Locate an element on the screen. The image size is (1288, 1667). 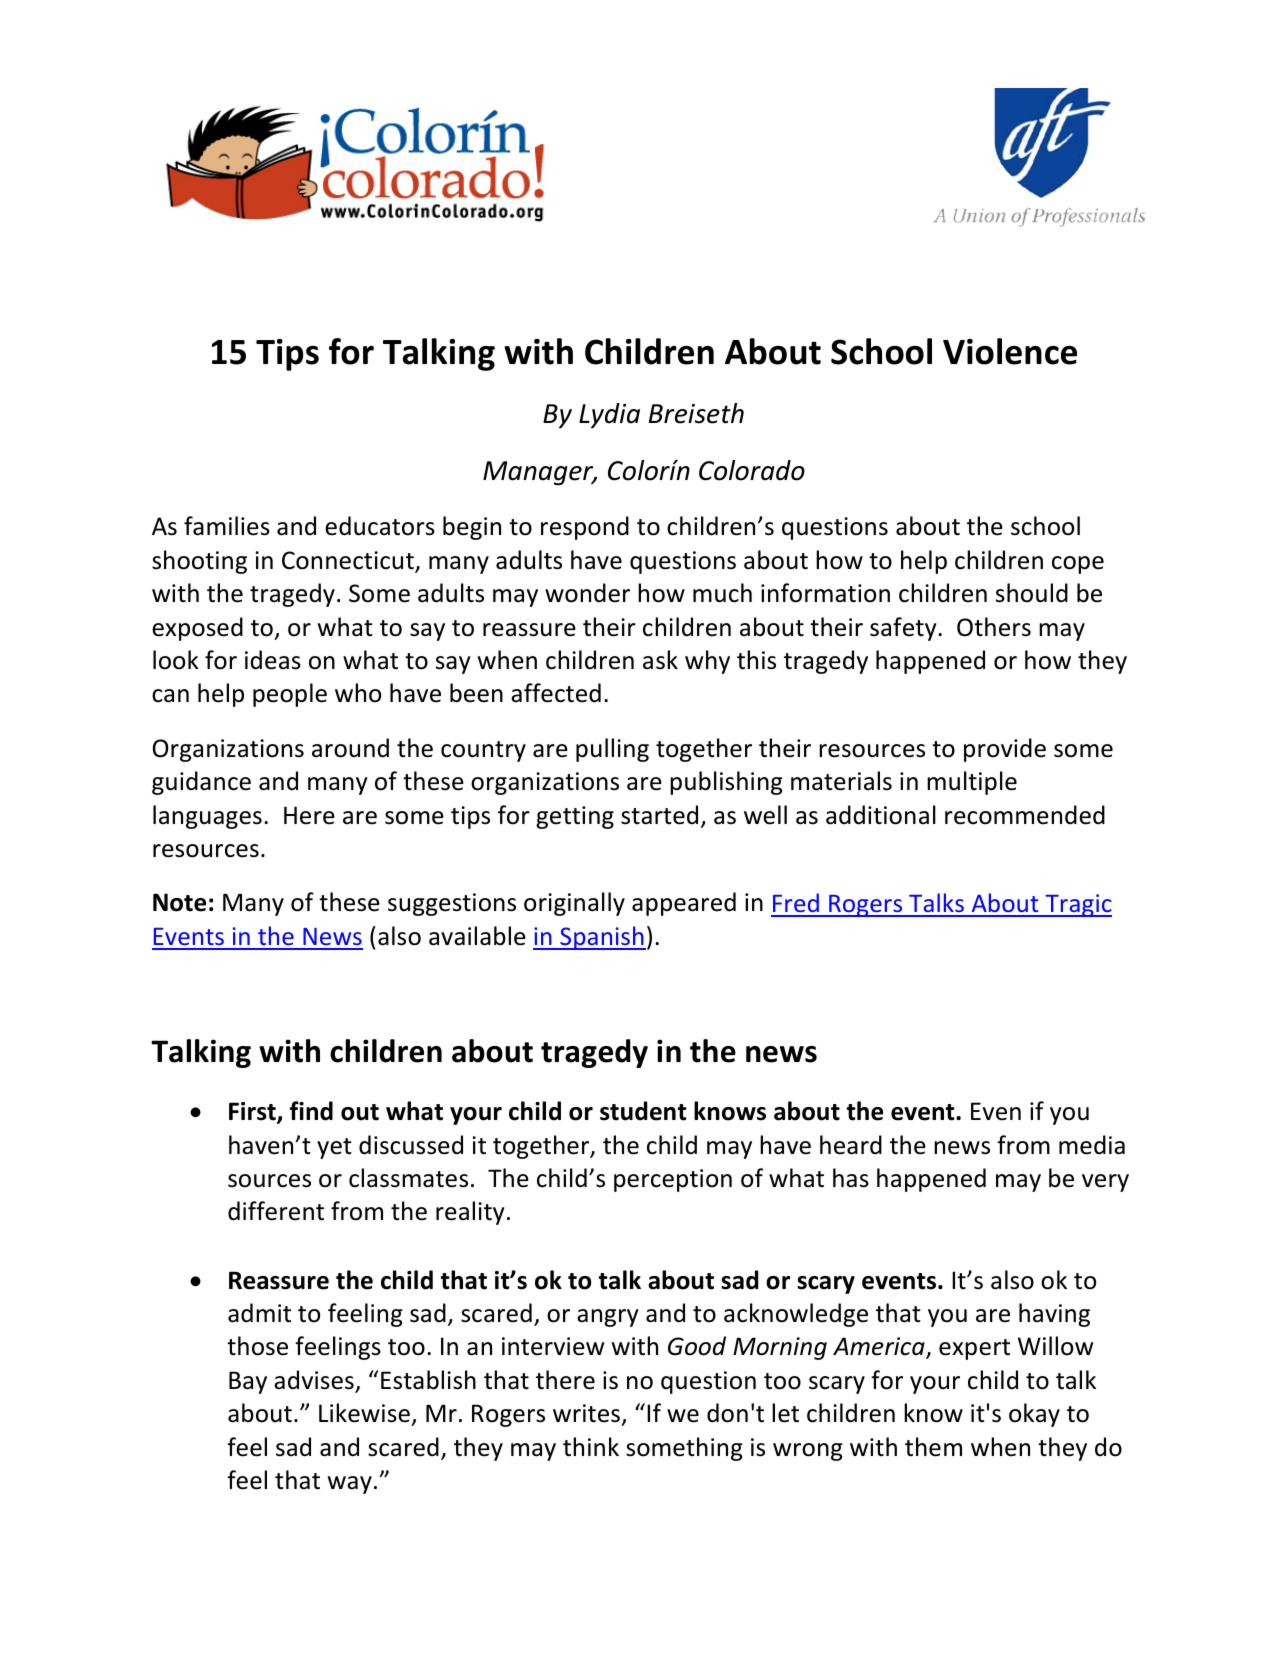
think is located at coordinates (591, 1447).
